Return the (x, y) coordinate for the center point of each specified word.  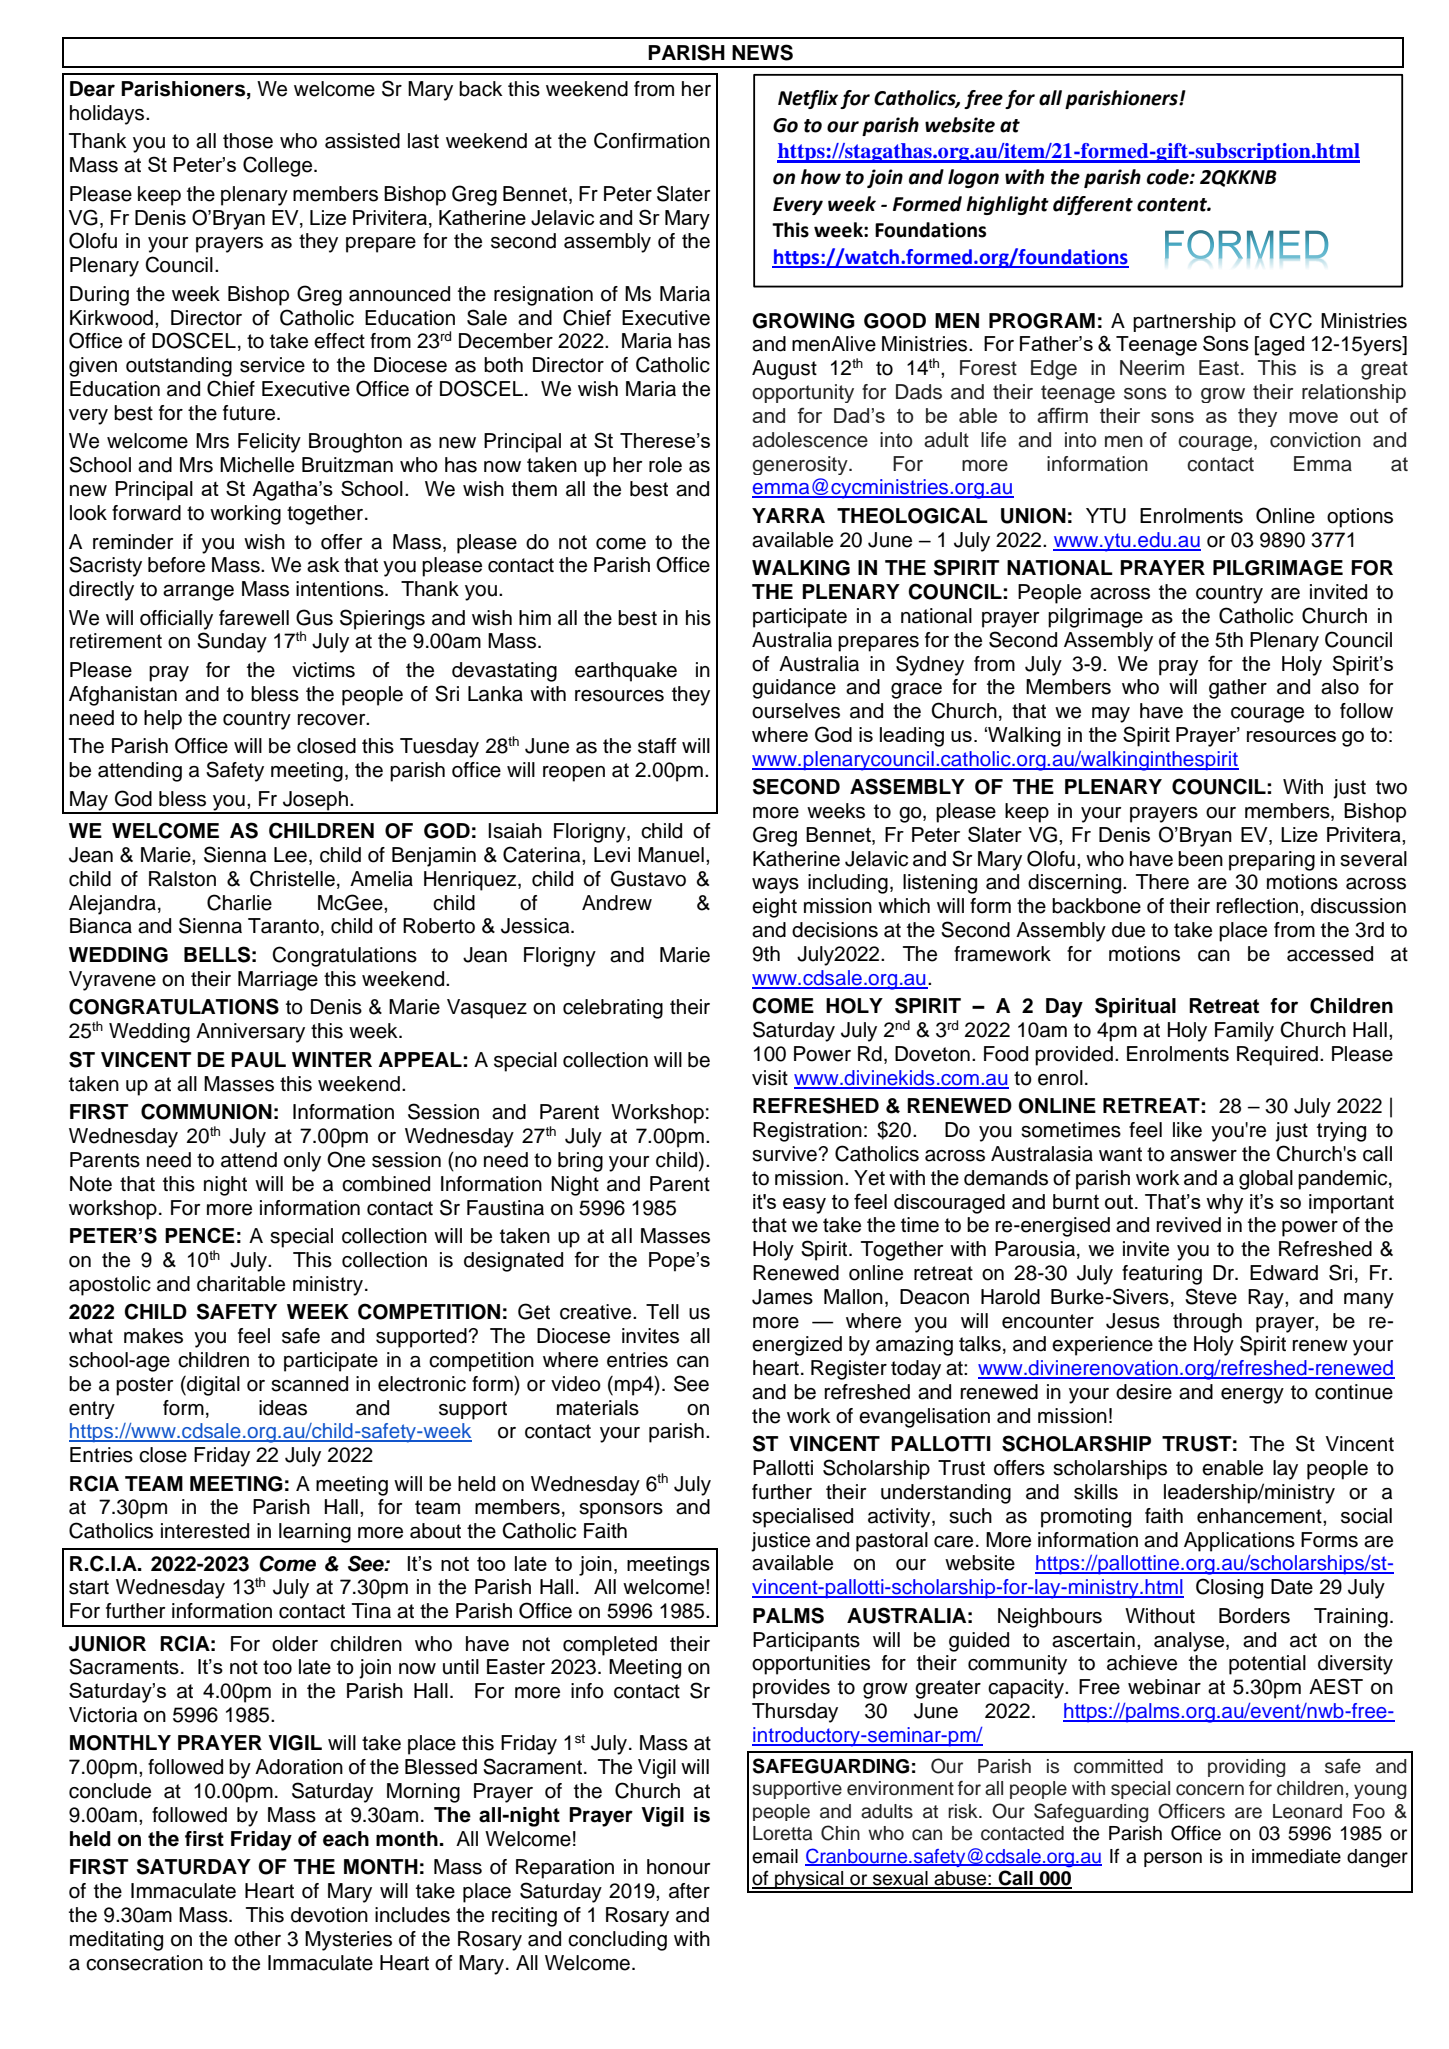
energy (1252, 1396)
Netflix (808, 99)
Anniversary (250, 1033)
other (257, 1939)
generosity (801, 465)
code (1169, 177)
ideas (283, 1408)
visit (770, 1078)
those (248, 141)
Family (1244, 1032)
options (1360, 518)
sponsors (621, 1511)
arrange (198, 593)
